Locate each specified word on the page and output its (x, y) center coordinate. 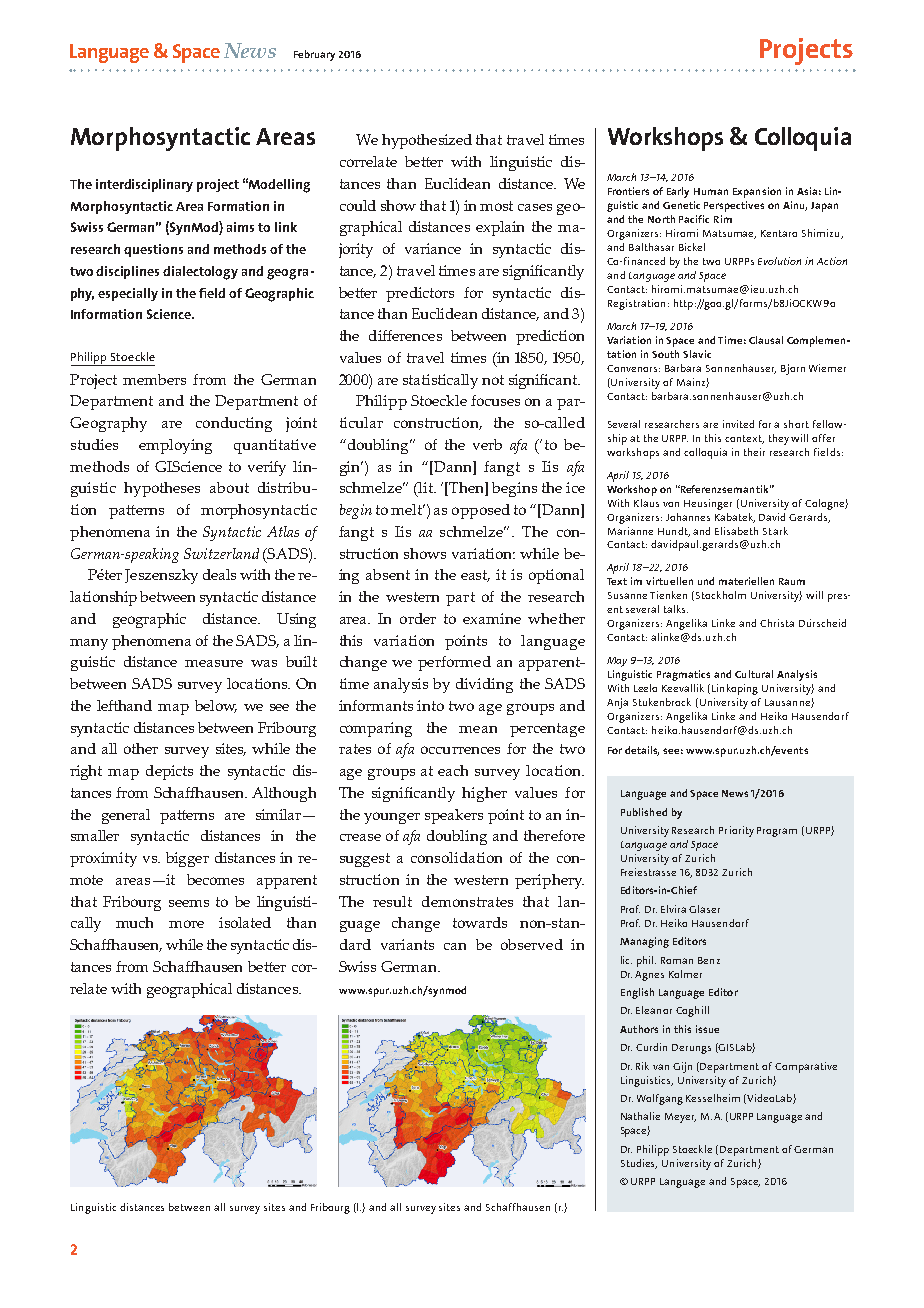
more (186, 924)
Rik (642, 1066)
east (475, 576)
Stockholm (721, 595)
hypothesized (427, 141)
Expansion (757, 192)
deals (219, 574)
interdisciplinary (144, 185)
